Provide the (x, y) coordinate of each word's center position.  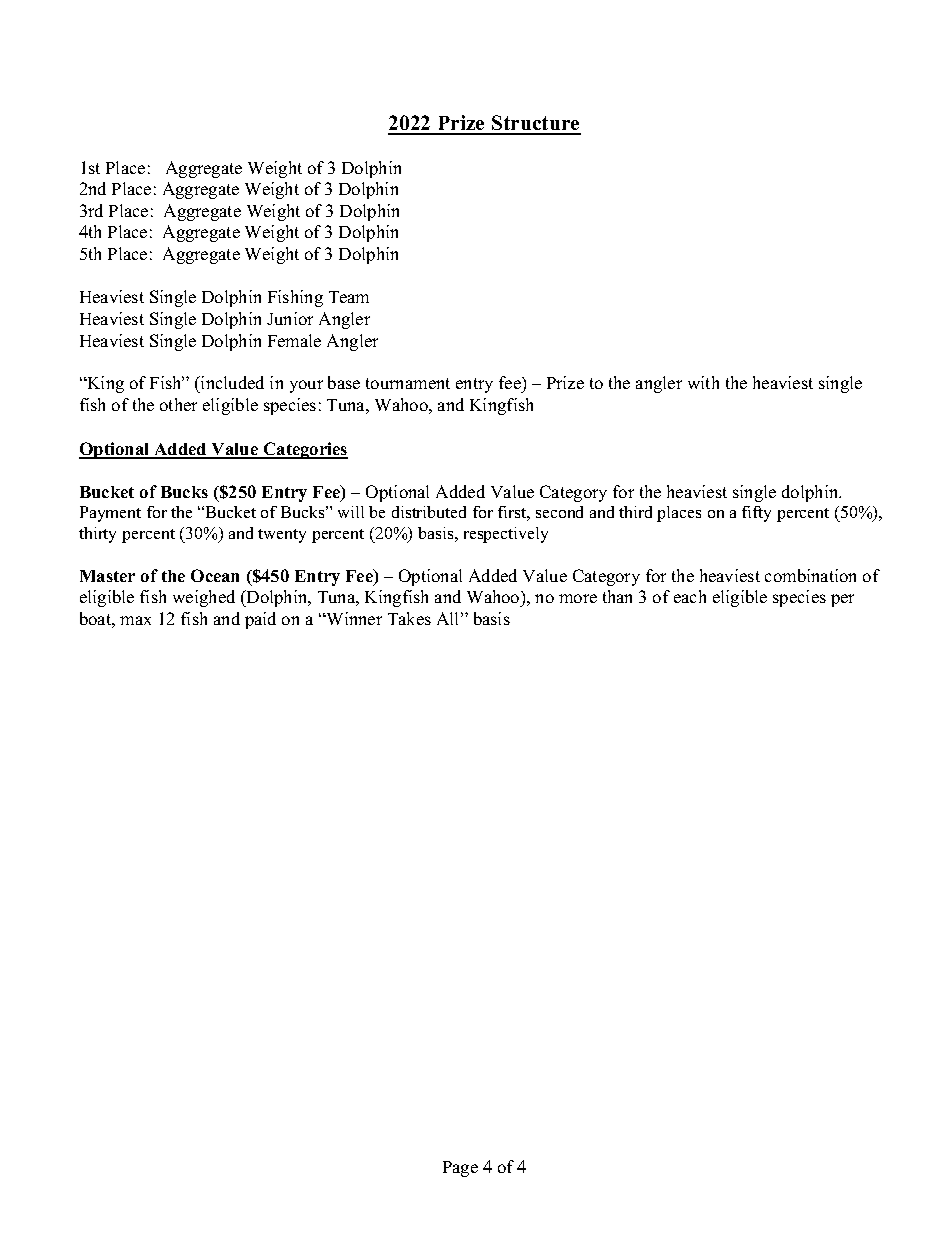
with (703, 382)
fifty (756, 514)
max (135, 620)
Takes (409, 618)
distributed (429, 512)
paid (260, 620)
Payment (110, 514)
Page (460, 1169)
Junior (290, 318)
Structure (535, 124)
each (690, 596)
